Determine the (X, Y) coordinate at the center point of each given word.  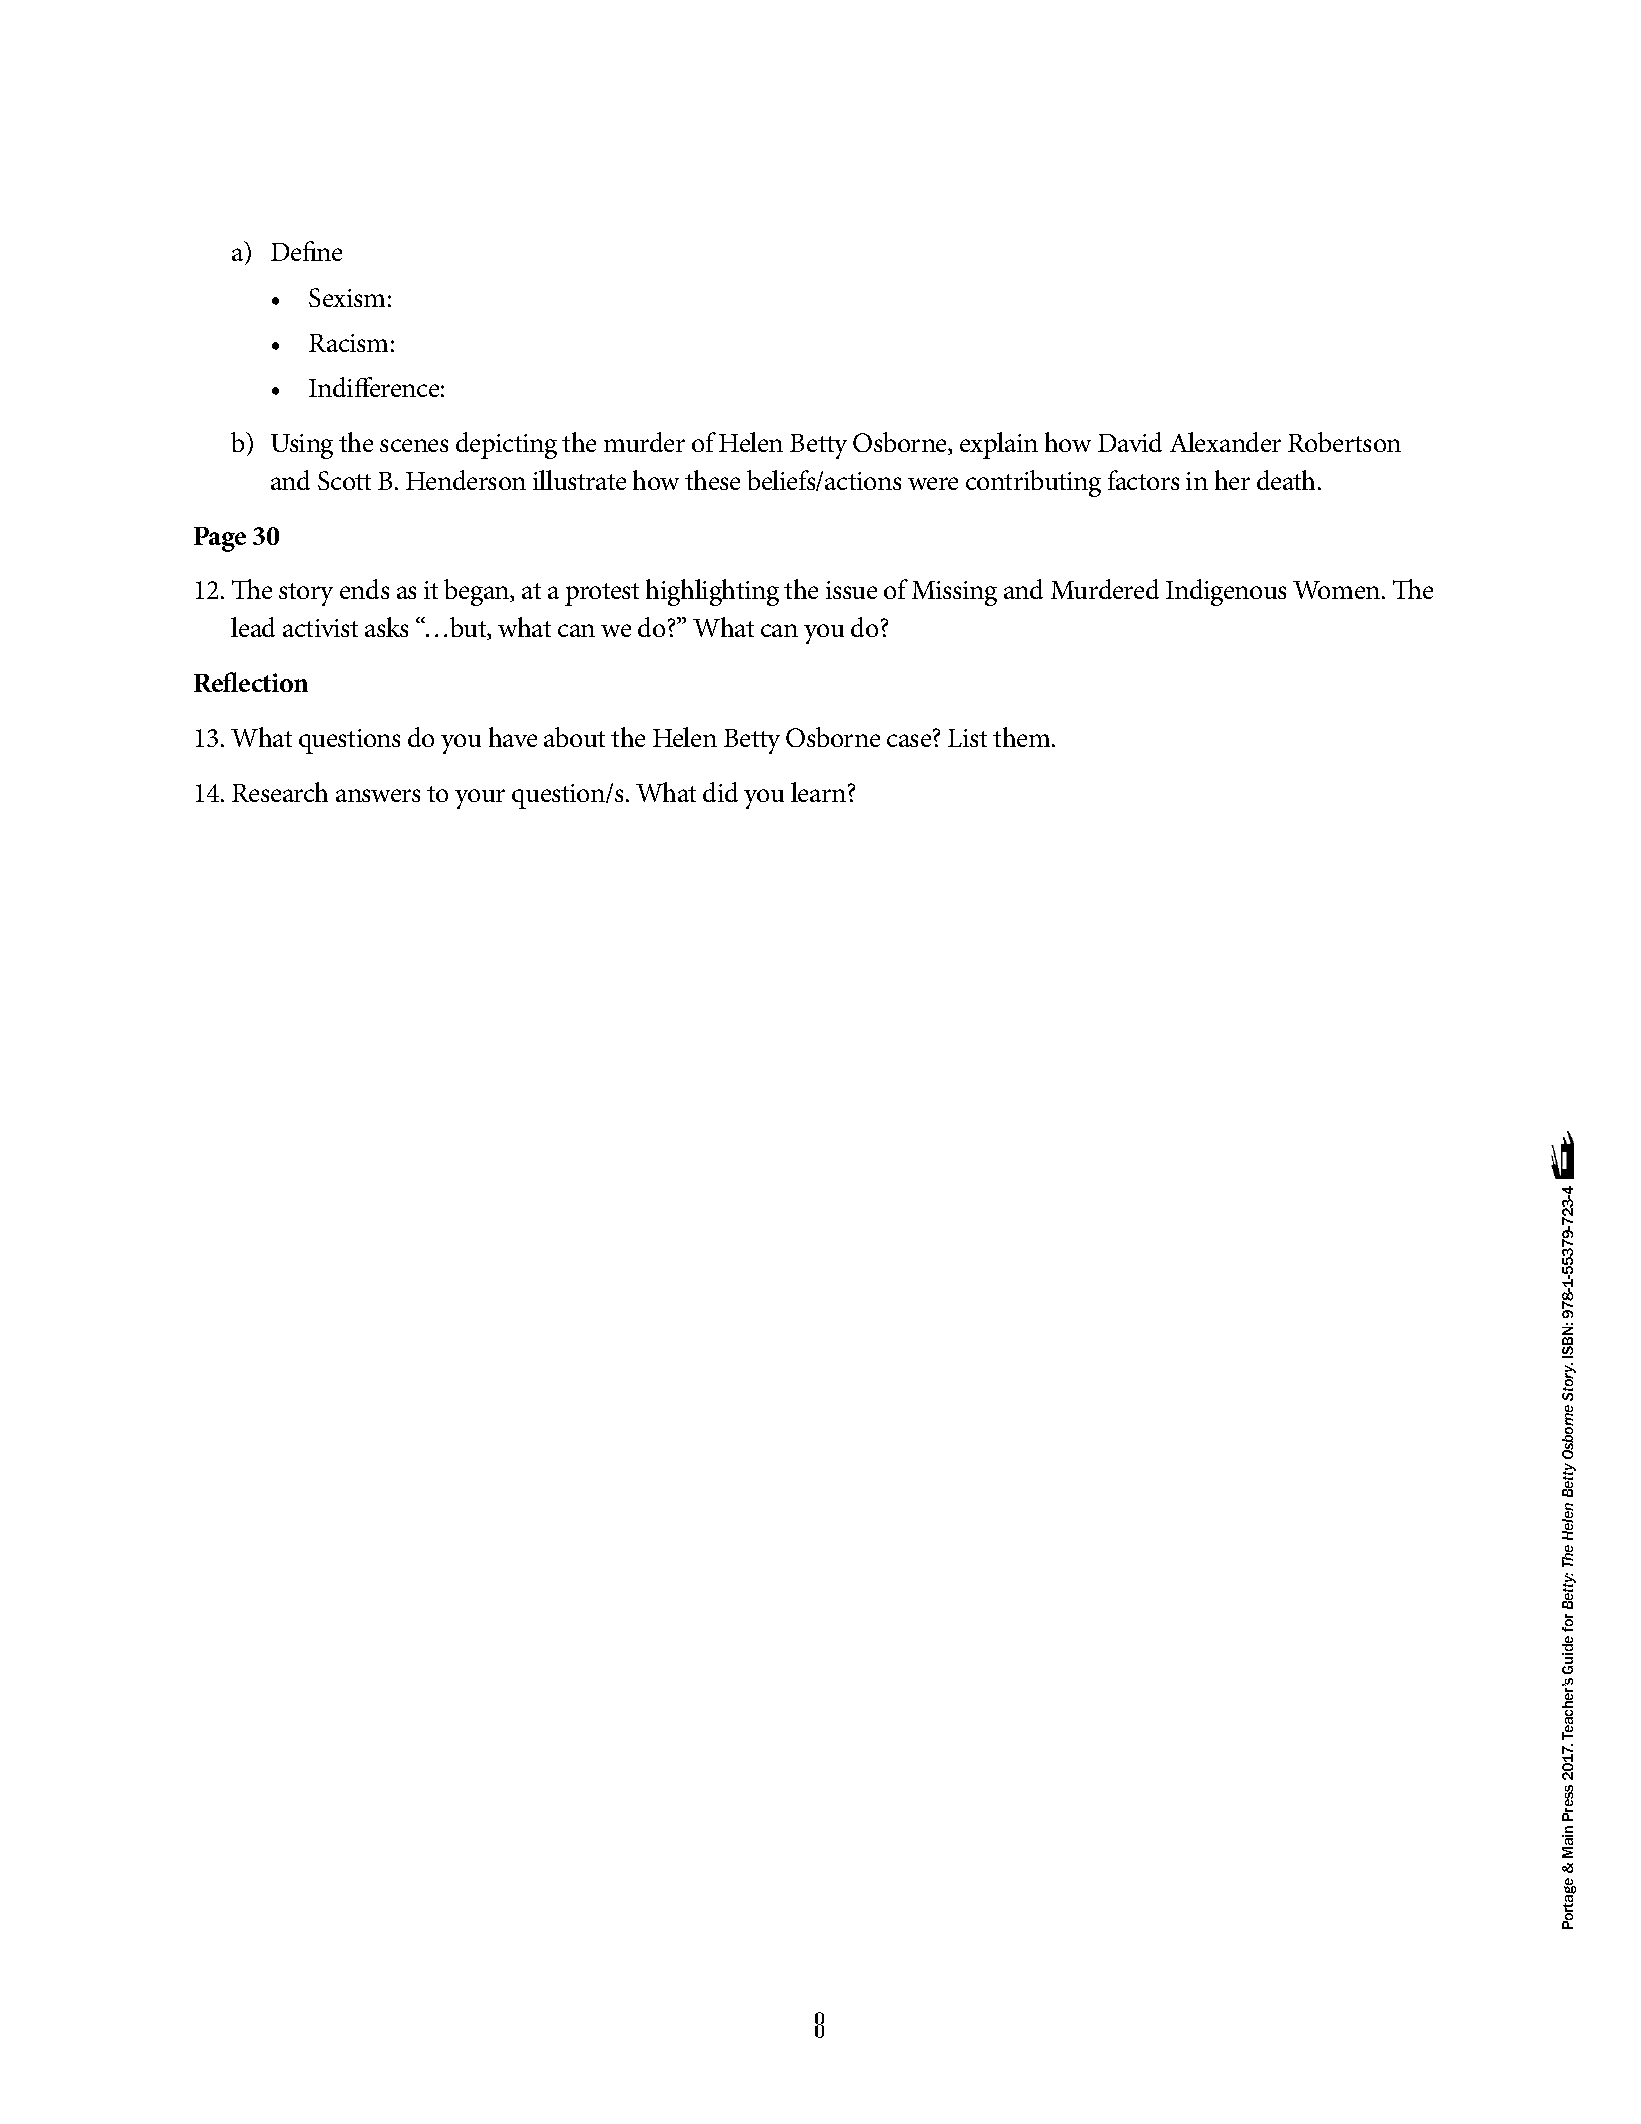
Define (306, 251)
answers (378, 795)
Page (220, 539)
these (712, 480)
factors (1143, 480)
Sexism (347, 297)
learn (820, 792)
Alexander (1225, 442)
